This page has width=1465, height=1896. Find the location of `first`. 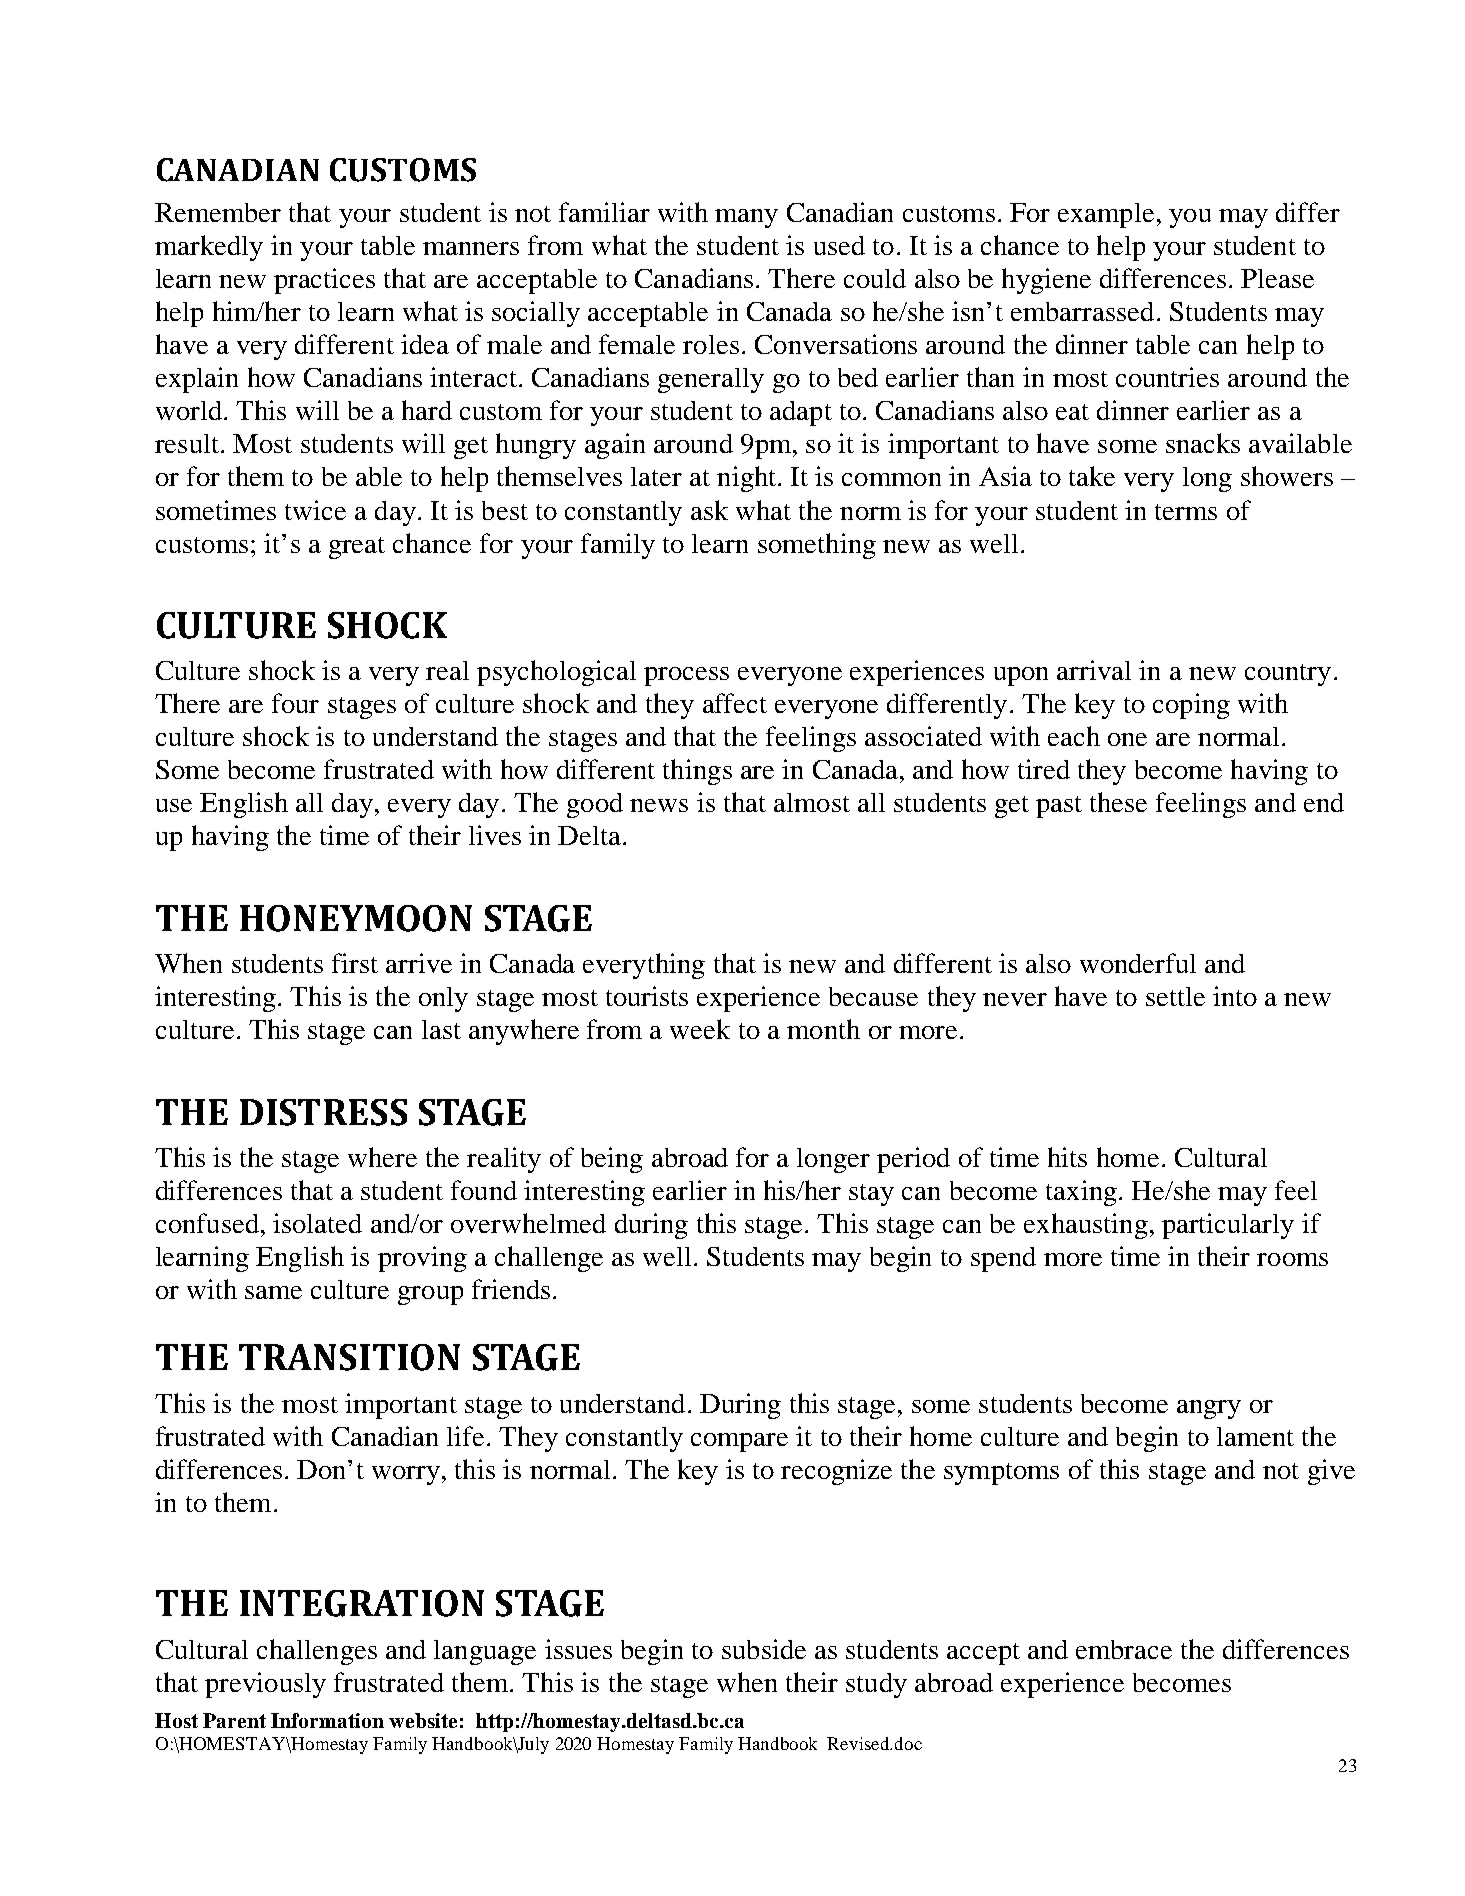

first is located at coordinates (355, 963).
